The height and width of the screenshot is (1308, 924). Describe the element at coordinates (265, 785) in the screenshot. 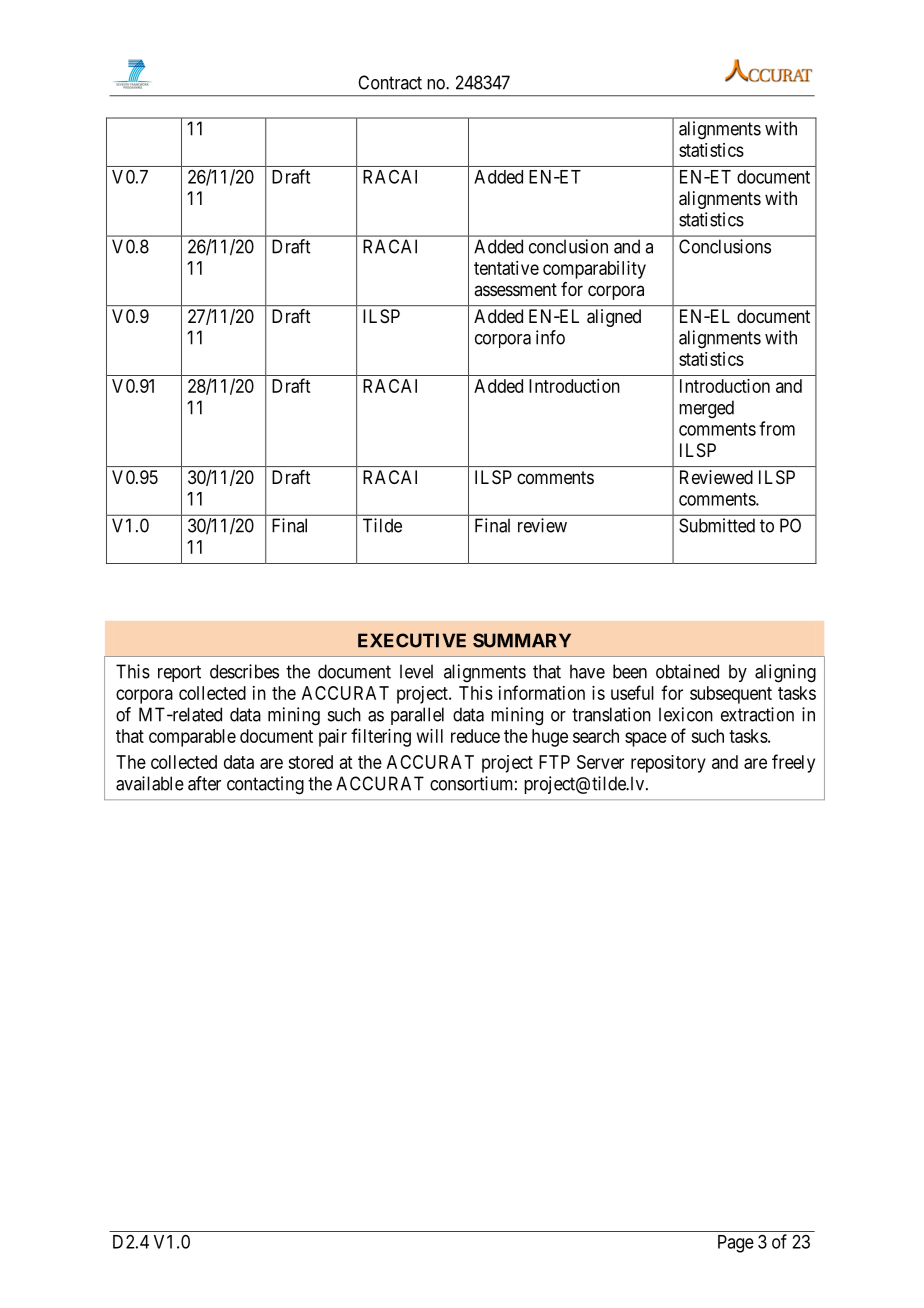

I see `contacting` at that location.
